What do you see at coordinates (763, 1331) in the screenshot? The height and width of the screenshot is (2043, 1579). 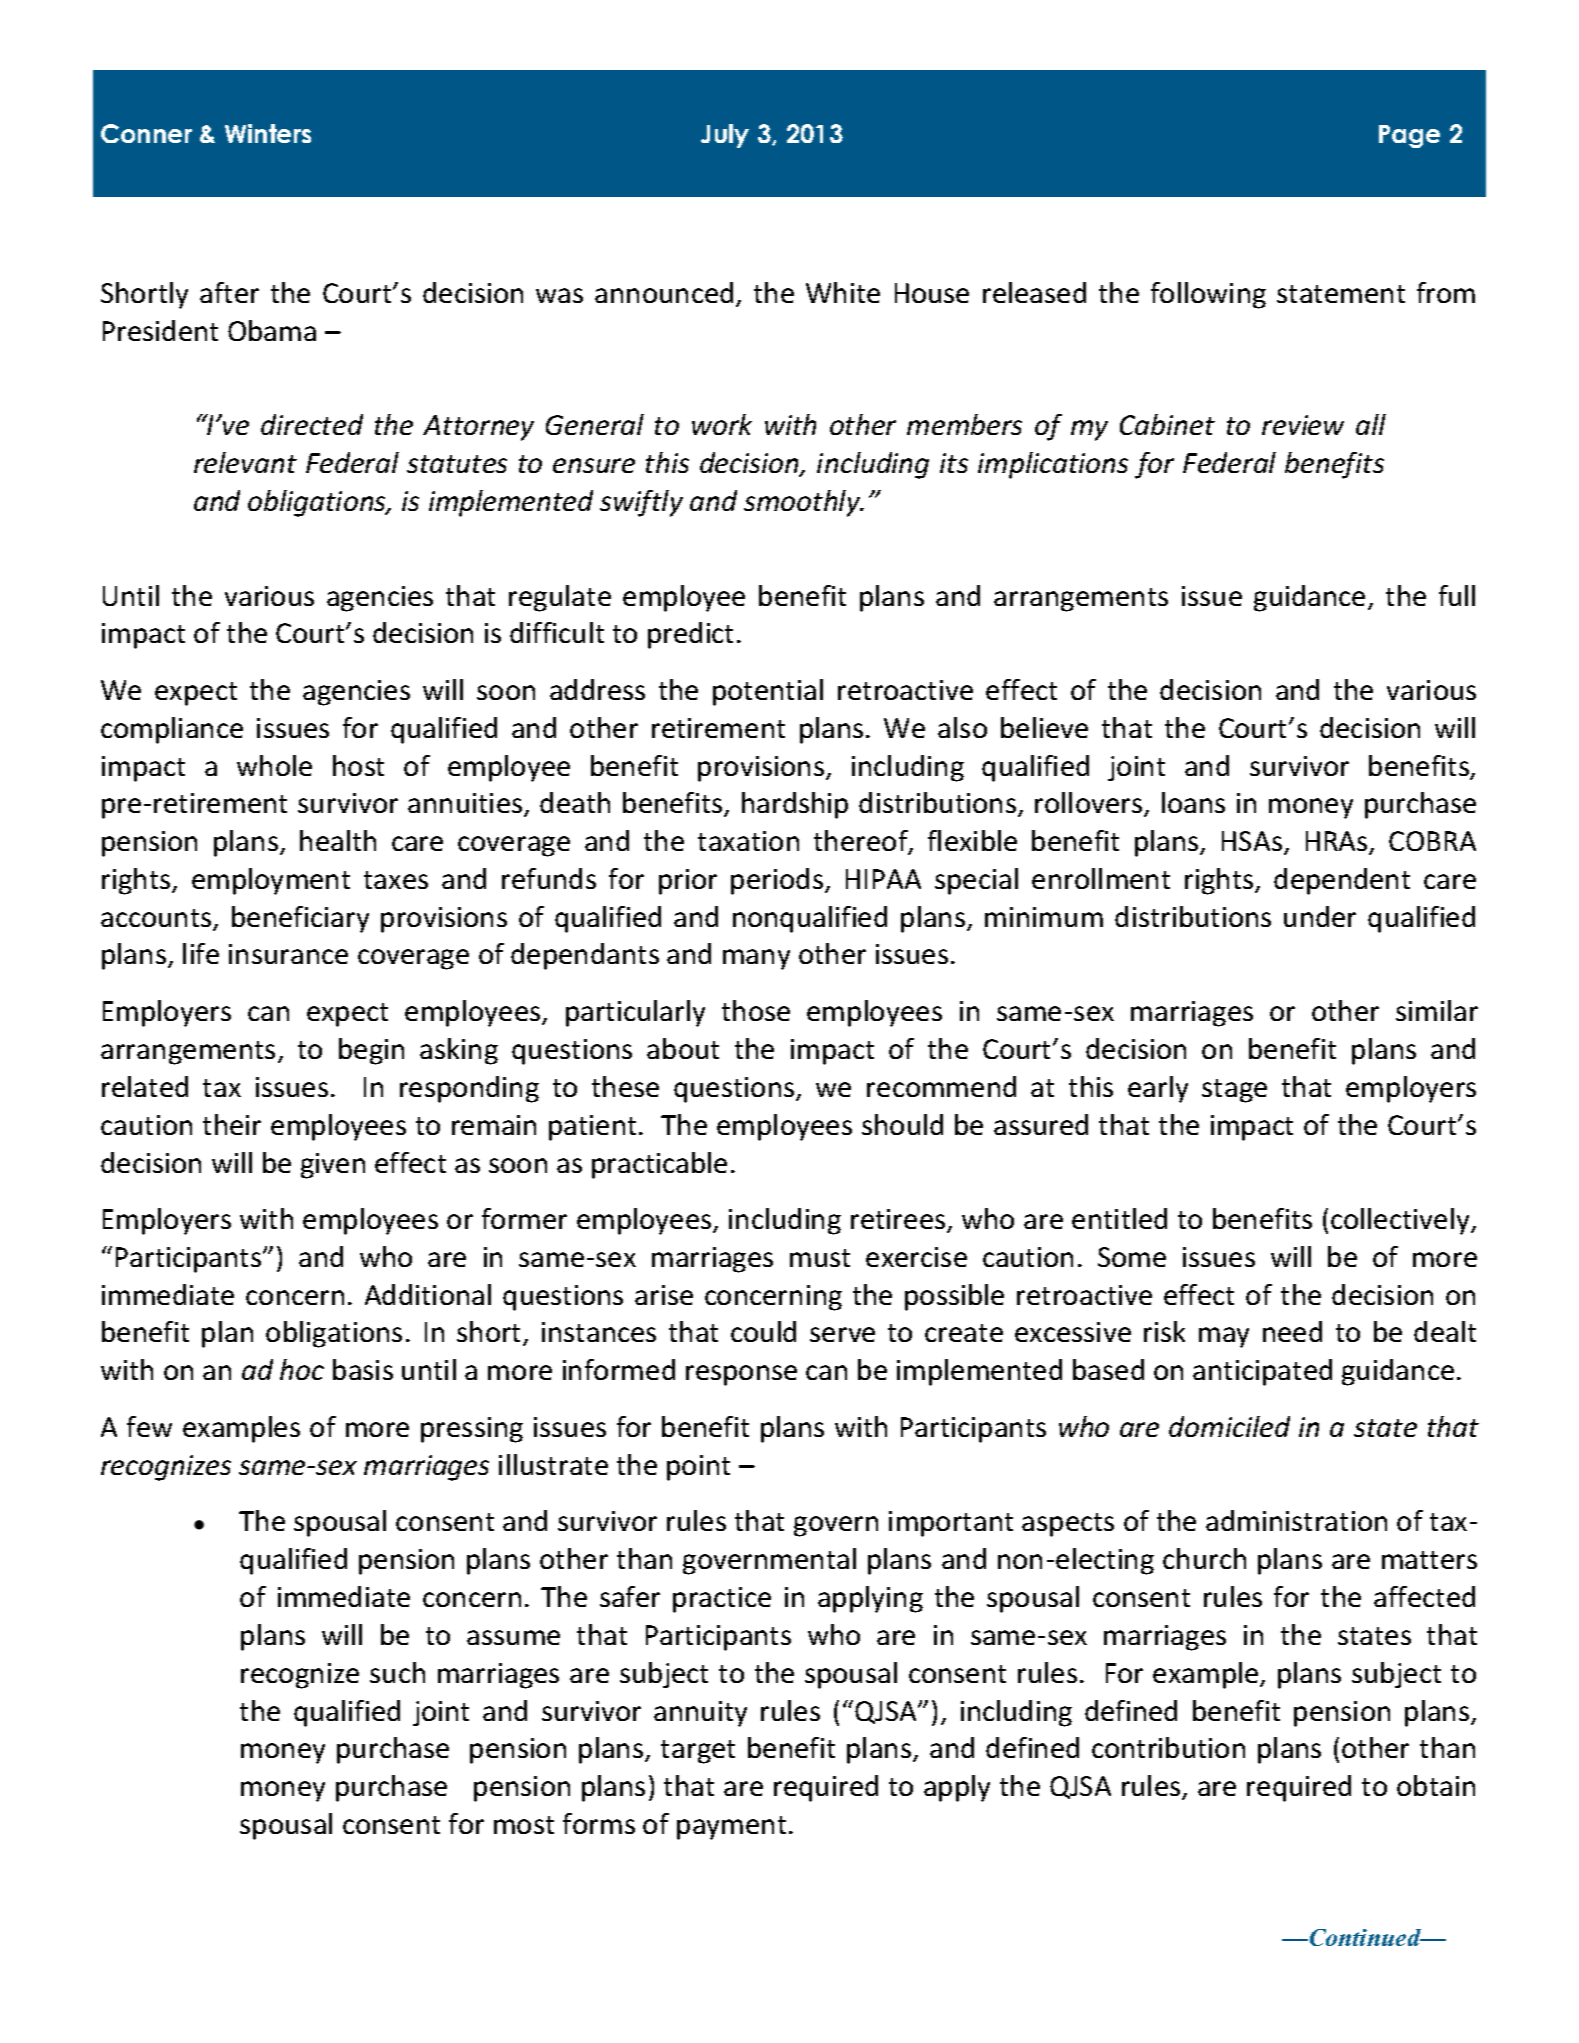 I see `could` at bounding box center [763, 1331].
